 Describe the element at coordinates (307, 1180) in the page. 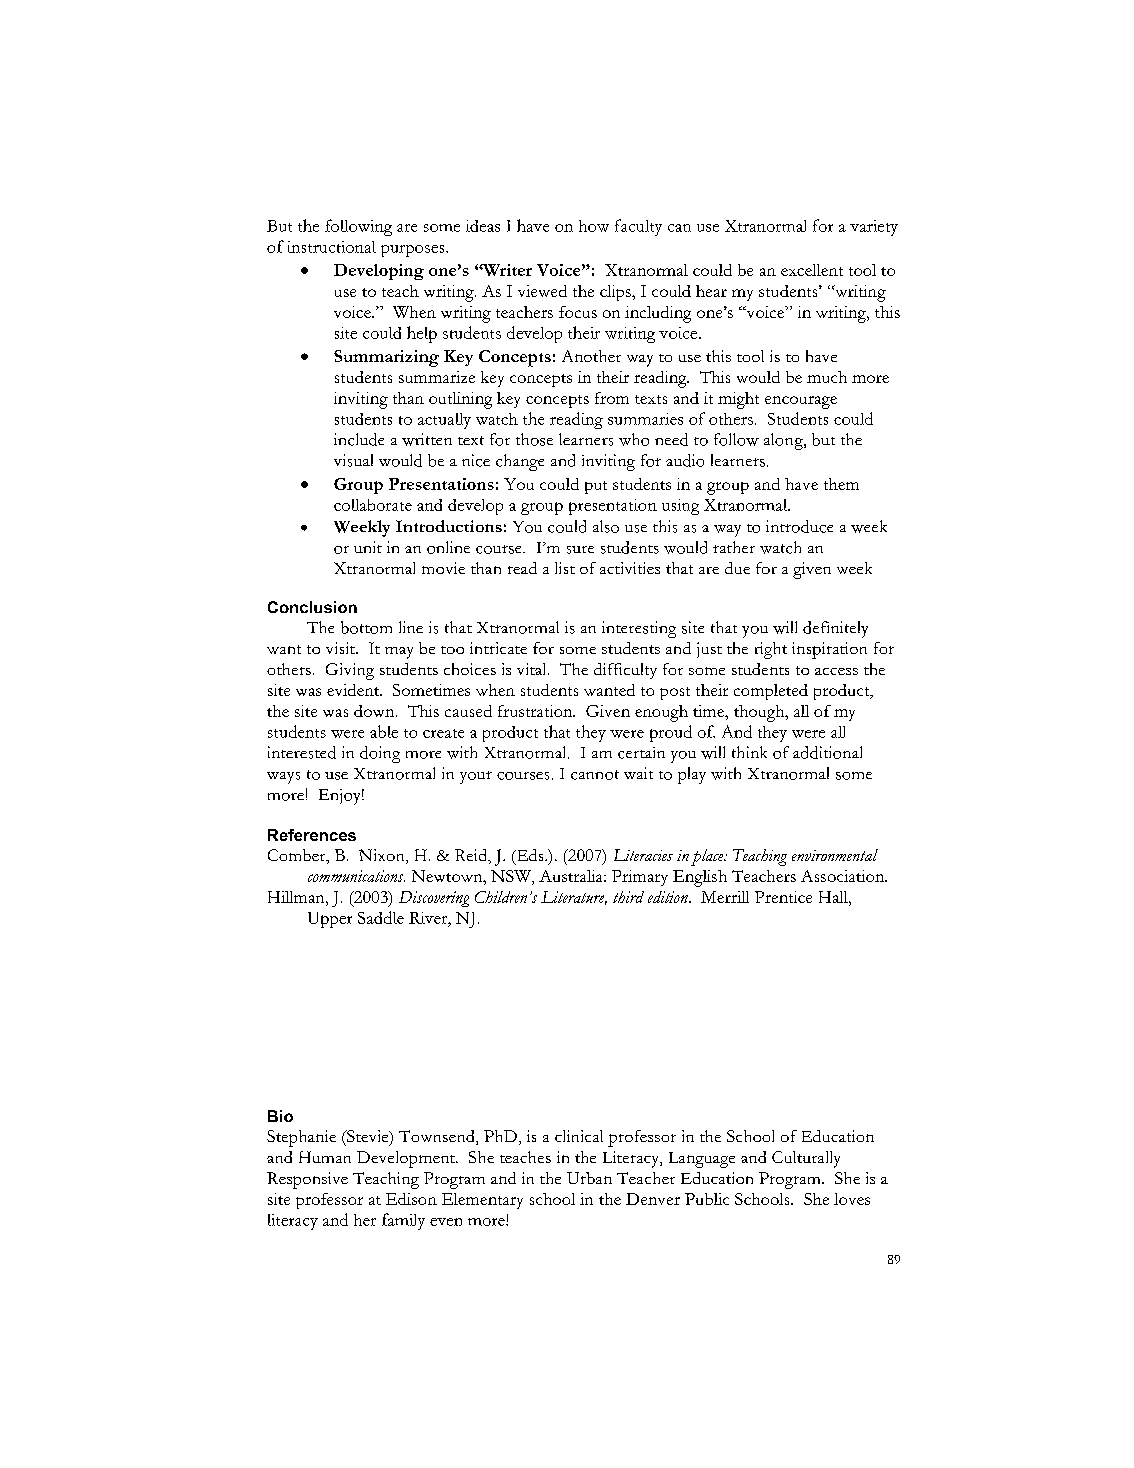

I see `Responsive` at that location.
